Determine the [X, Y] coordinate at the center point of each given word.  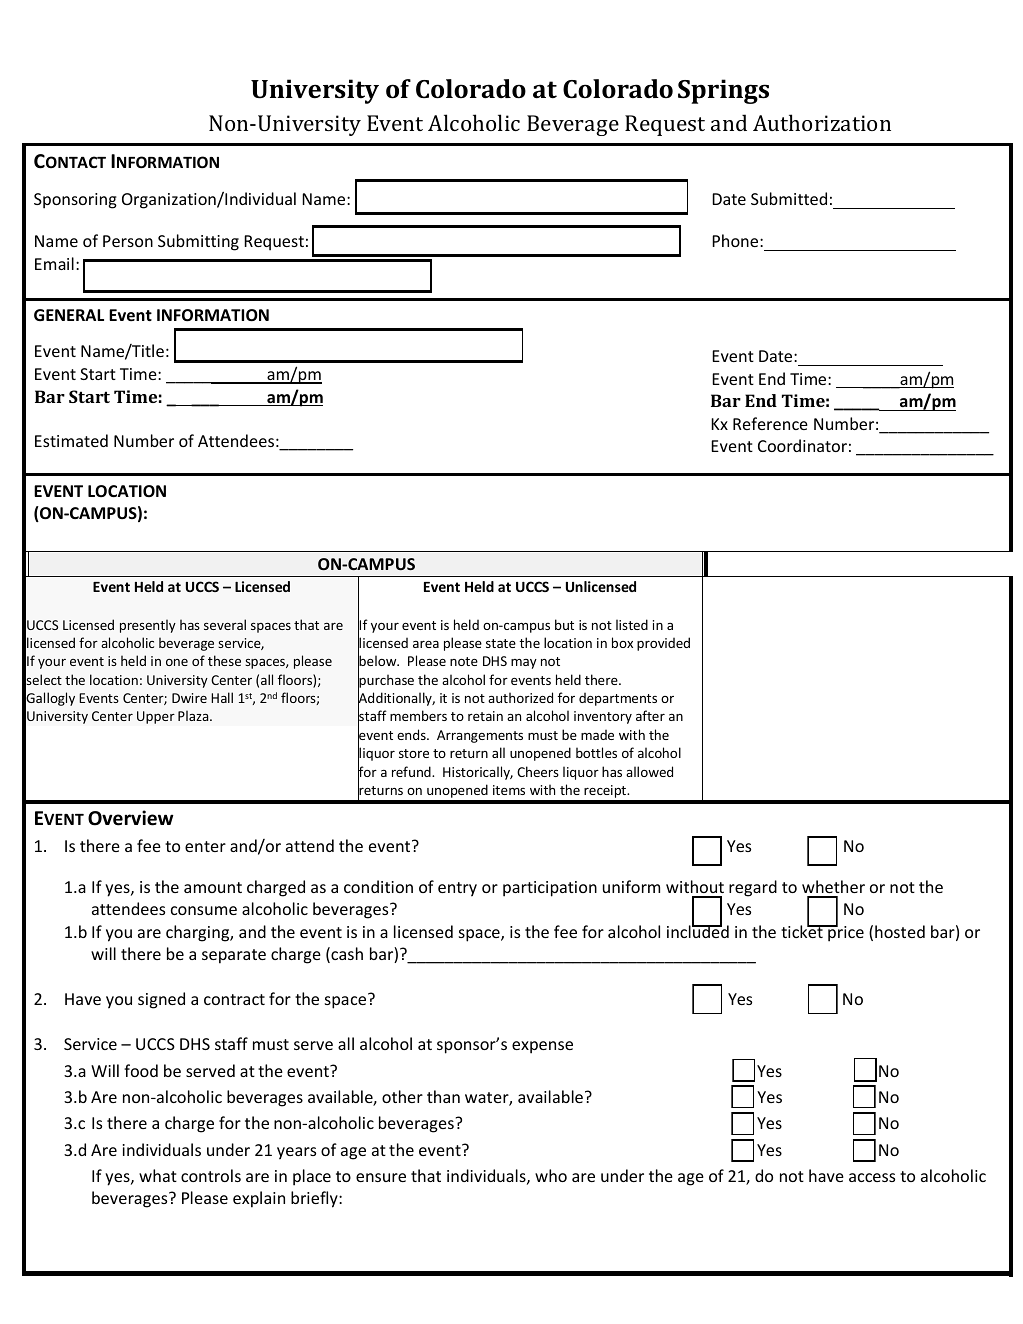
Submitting [198, 242]
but [564, 624]
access [872, 1177]
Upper [156, 717]
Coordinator [802, 445]
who [551, 1175]
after [650, 715]
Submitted [789, 198]
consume [204, 910]
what [158, 1175]
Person [128, 241]
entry [457, 889]
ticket [803, 930]
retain [485, 716]
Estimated [71, 440]
